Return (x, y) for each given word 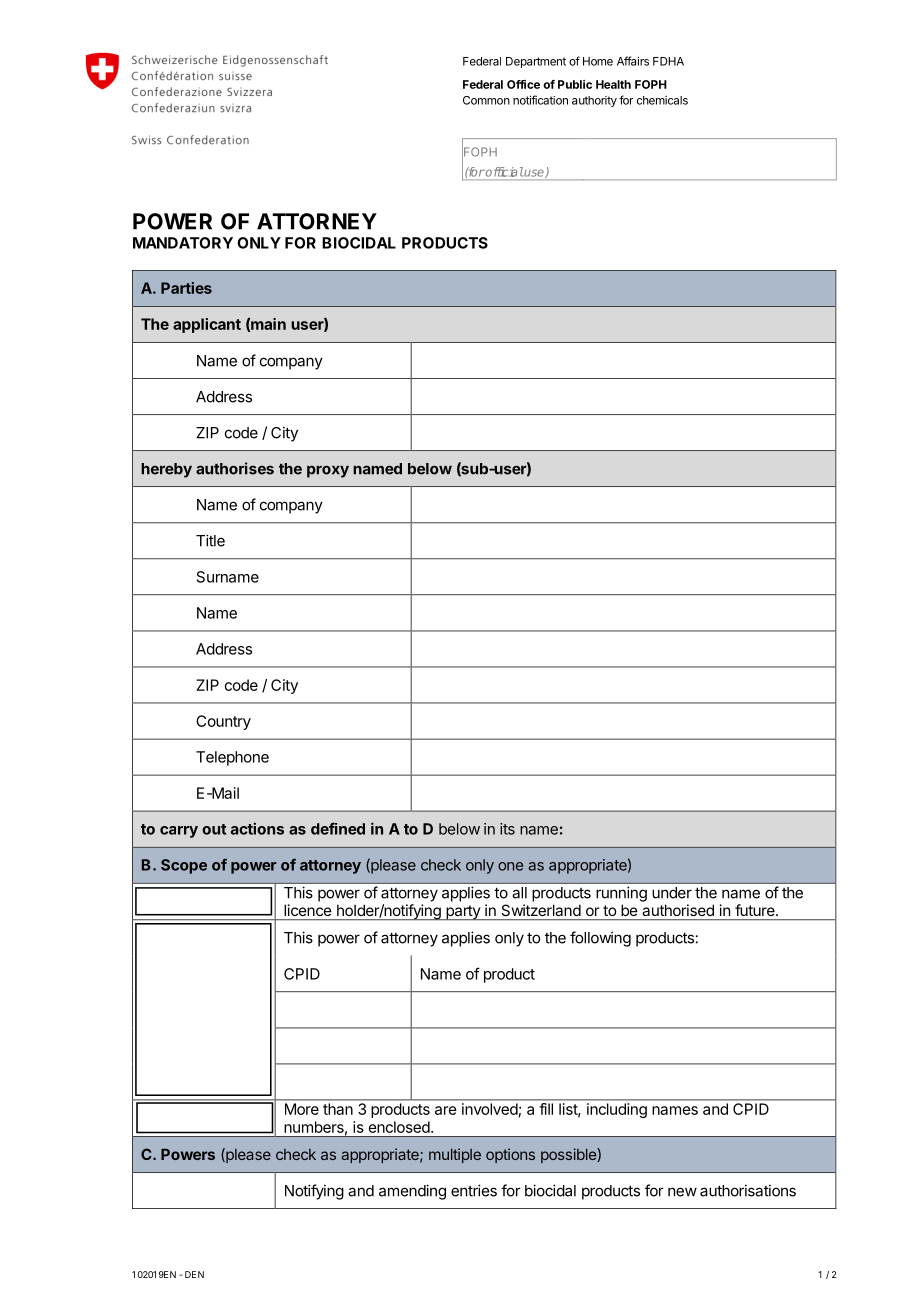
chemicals (662, 100)
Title (210, 540)
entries (474, 1190)
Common (486, 100)
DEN (194, 1274)
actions (257, 828)
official (503, 172)
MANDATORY (183, 243)
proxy (328, 471)
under (672, 893)
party (463, 913)
